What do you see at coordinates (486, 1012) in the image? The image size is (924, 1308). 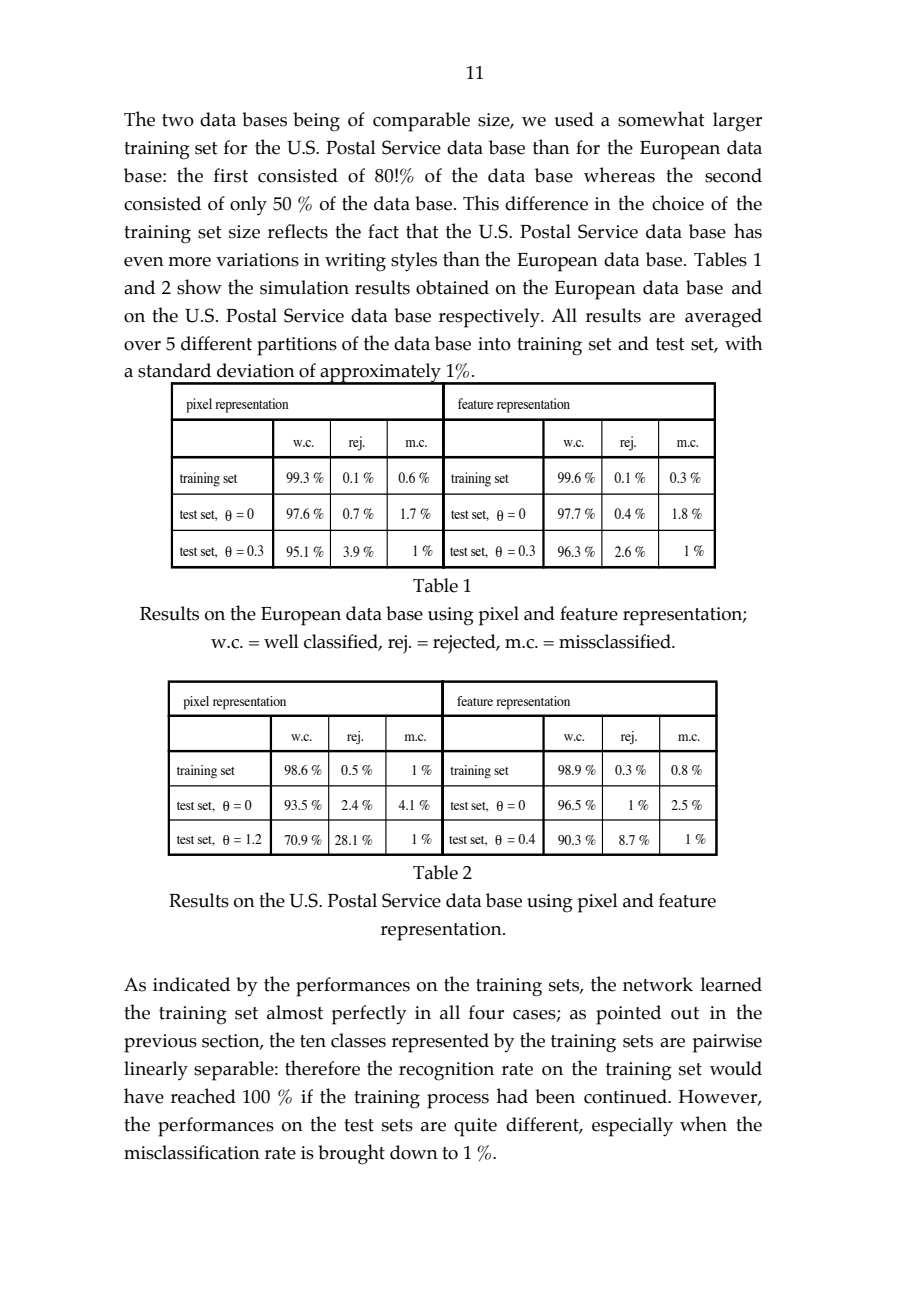 I see `four` at bounding box center [486, 1012].
